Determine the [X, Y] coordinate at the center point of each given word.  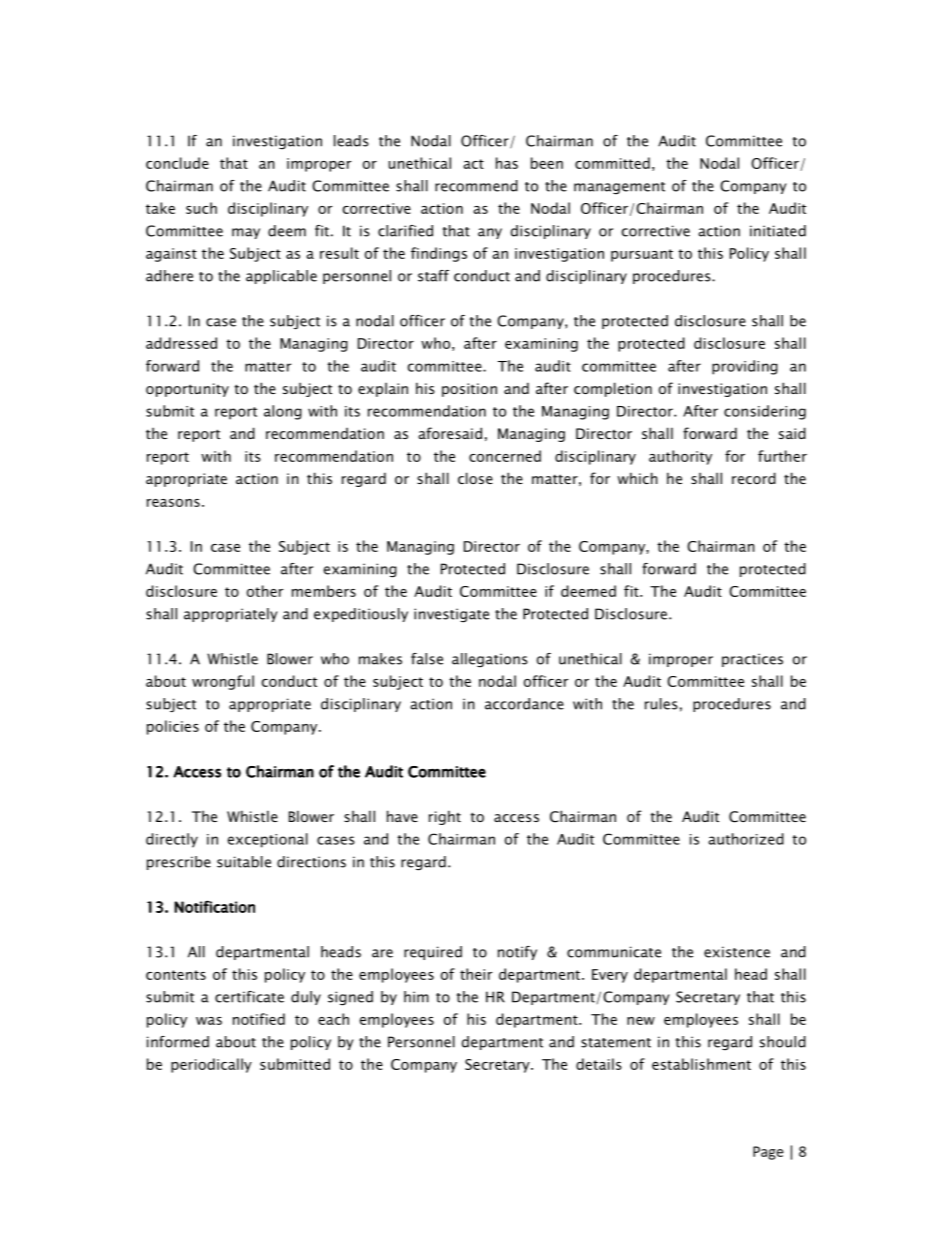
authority [680, 457]
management [619, 188]
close [475, 478]
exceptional [268, 840]
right [445, 817]
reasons [173, 503]
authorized [746, 839]
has [507, 163]
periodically [211, 1065]
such [201, 208]
